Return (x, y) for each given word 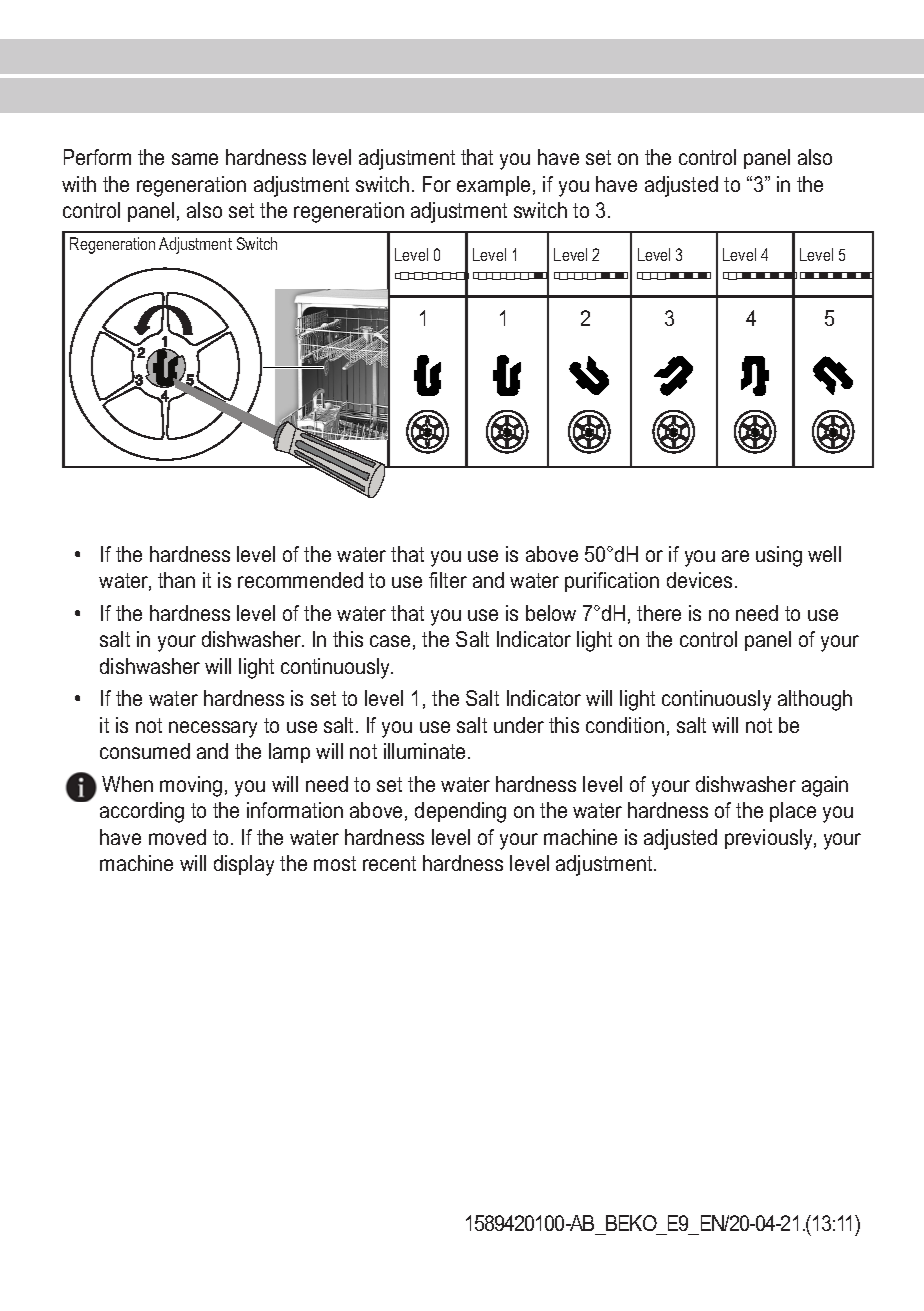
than (176, 580)
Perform (97, 157)
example (493, 186)
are (735, 556)
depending (460, 812)
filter (448, 580)
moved (177, 837)
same (195, 159)
